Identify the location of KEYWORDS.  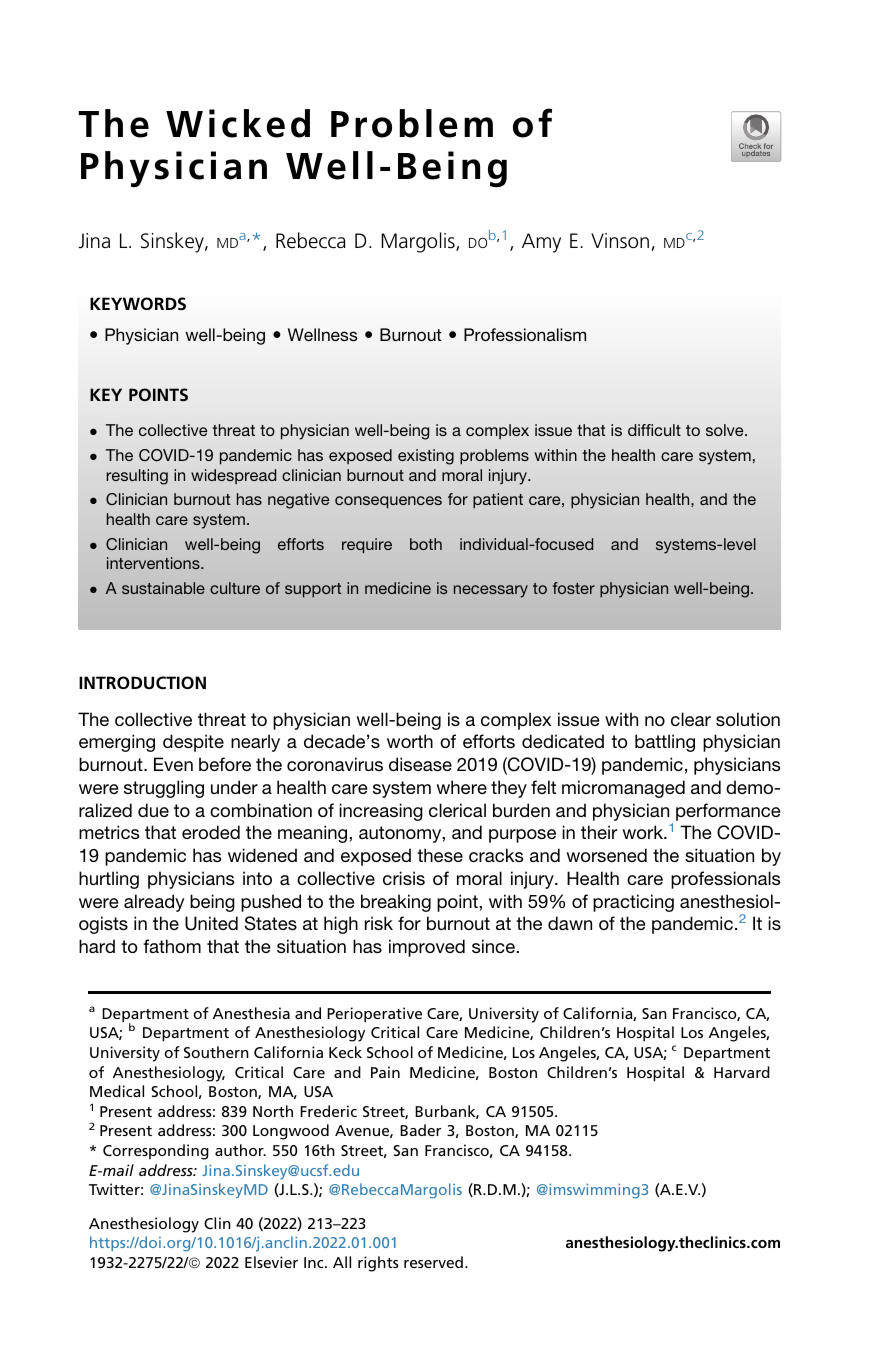
(138, 303).
